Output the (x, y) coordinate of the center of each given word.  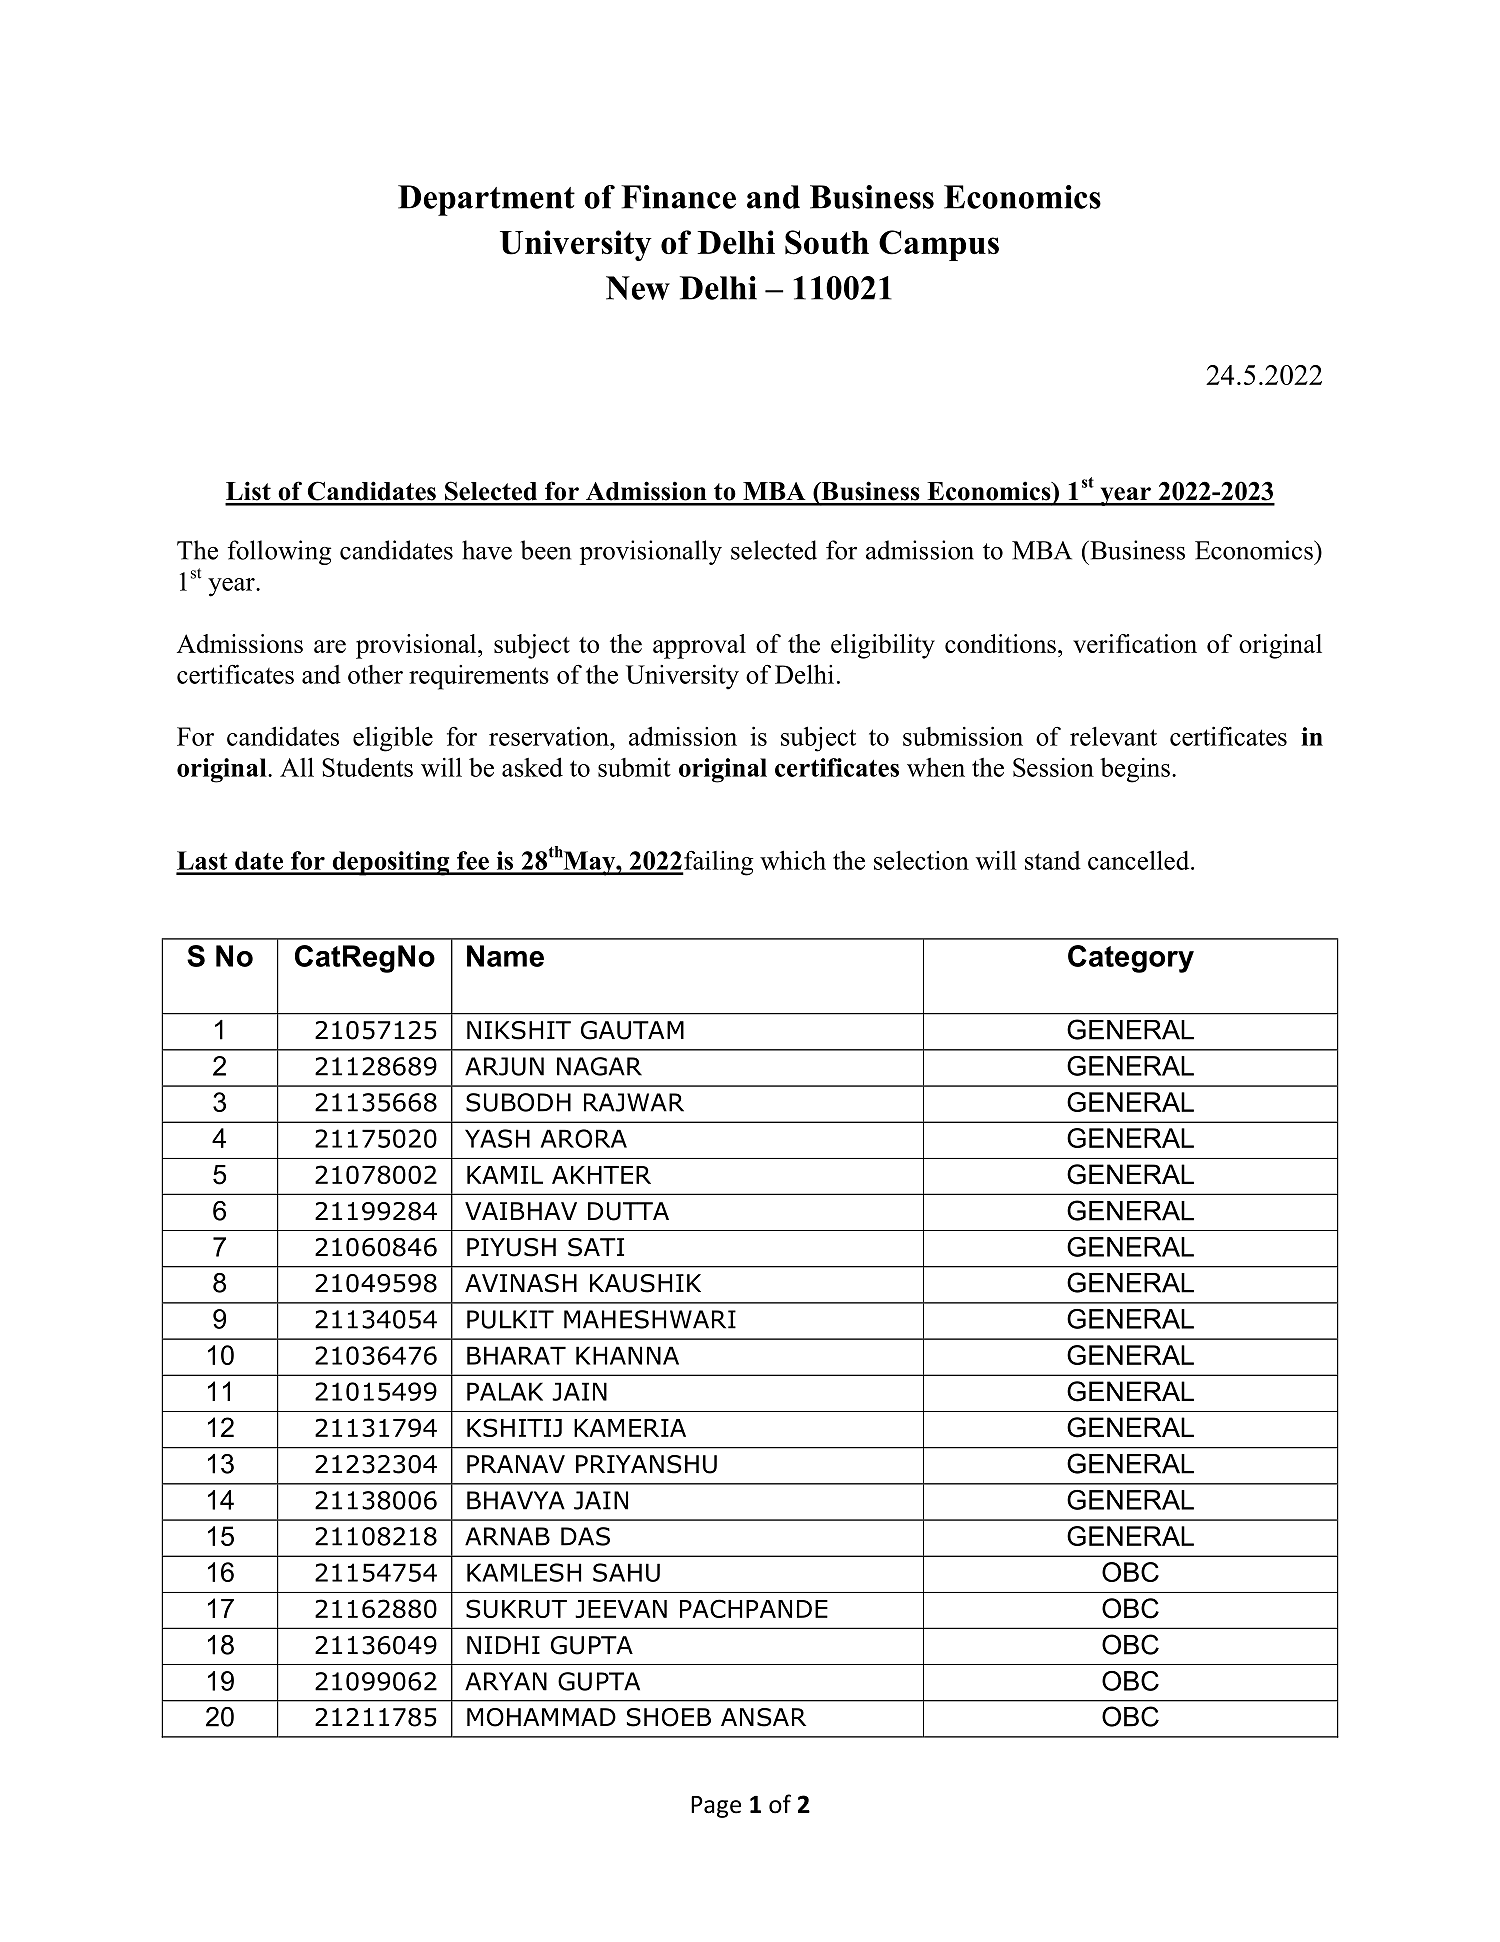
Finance (678, 197)
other (375, 674)
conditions (1000, 643)
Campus (939, 245)
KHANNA (627, 1355)
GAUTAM (632, 1030)
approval (699, 646)
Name (505, 956)
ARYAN (506, 1681)
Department (486, 200)
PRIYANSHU (646, 1464)
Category (1131, 959)
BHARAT (516, 1355)
